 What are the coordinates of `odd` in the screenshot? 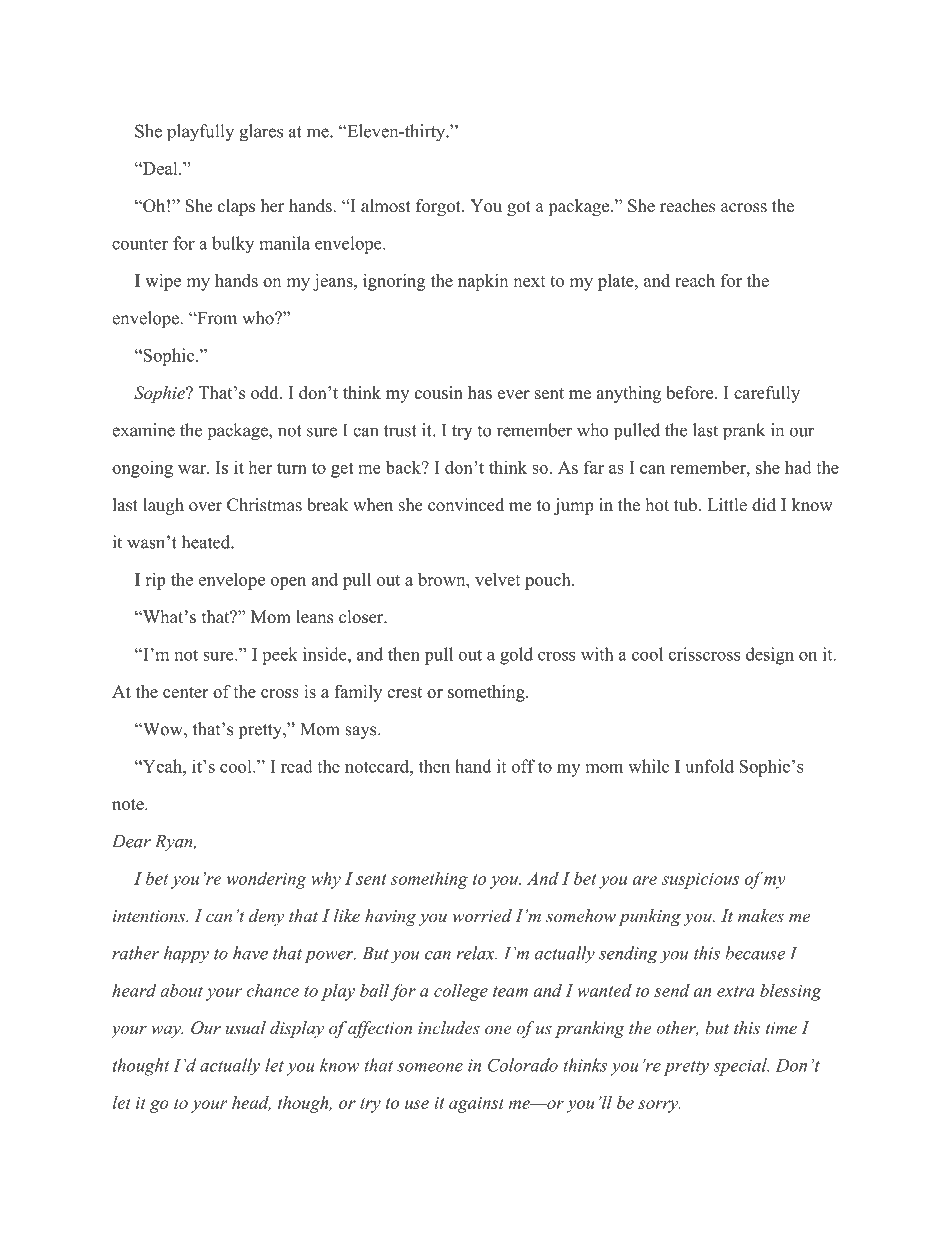 It's located at (266, 392).
